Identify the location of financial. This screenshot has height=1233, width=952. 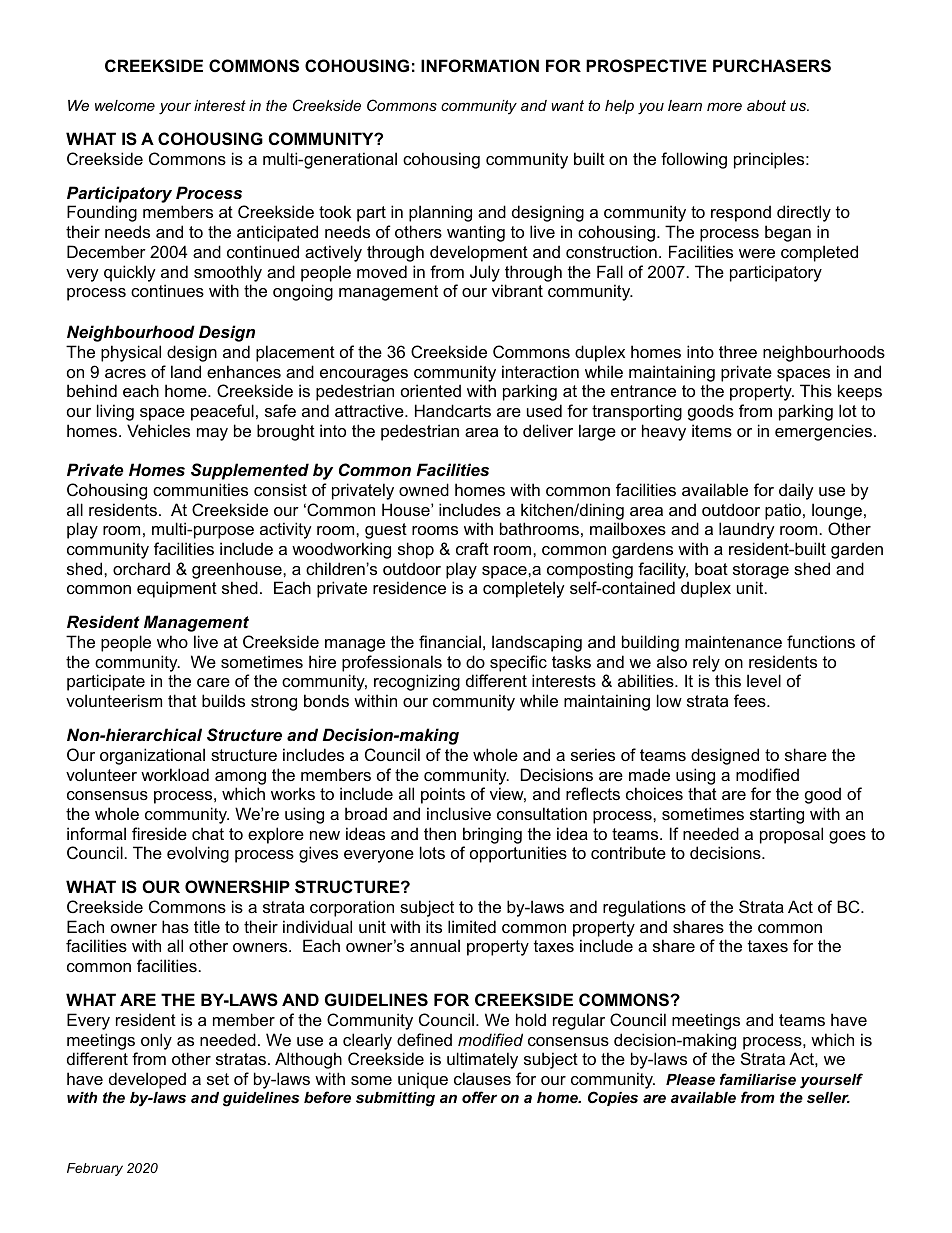
(450, 641).
